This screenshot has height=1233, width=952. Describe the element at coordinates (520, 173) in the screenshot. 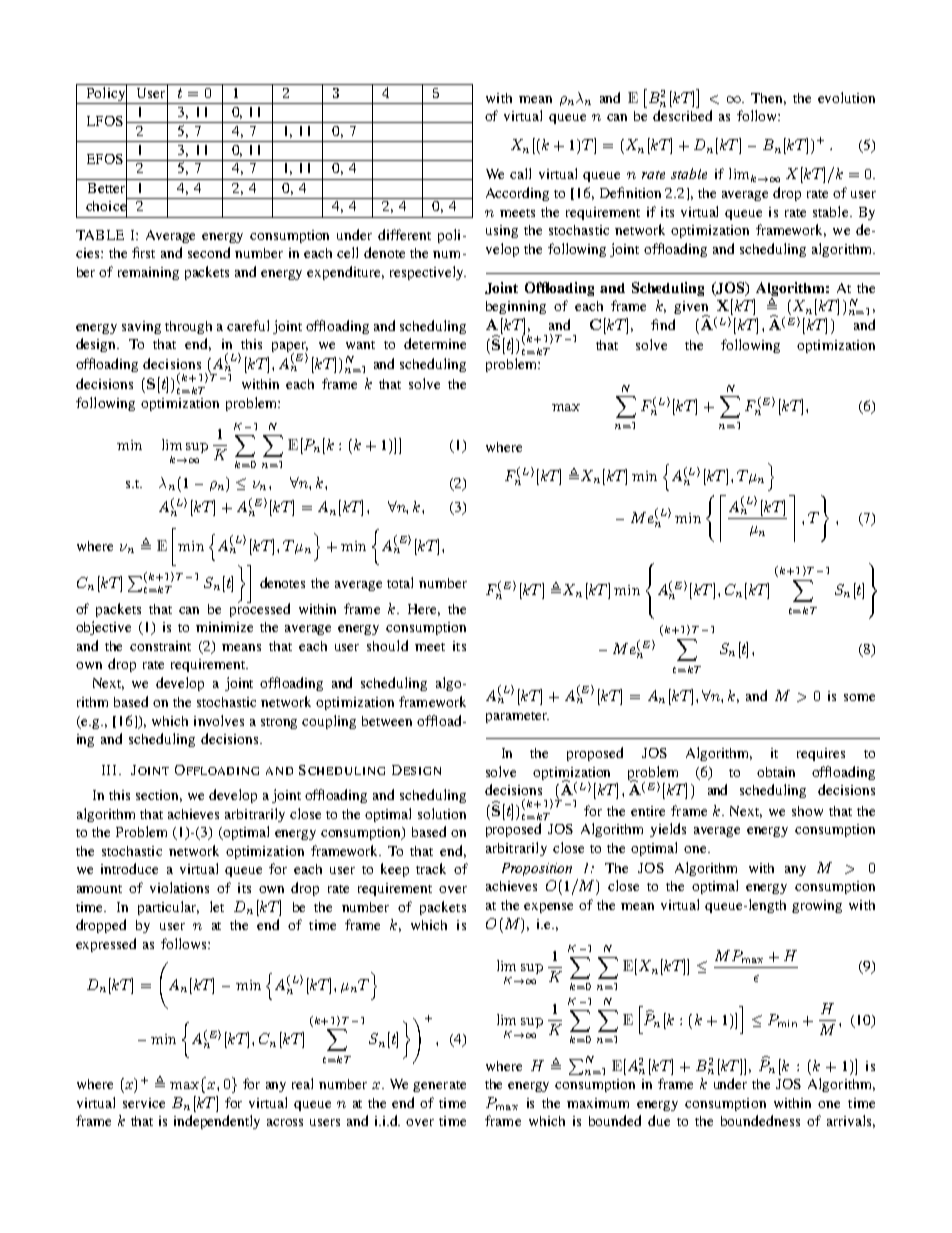

I see `call` at that location.
